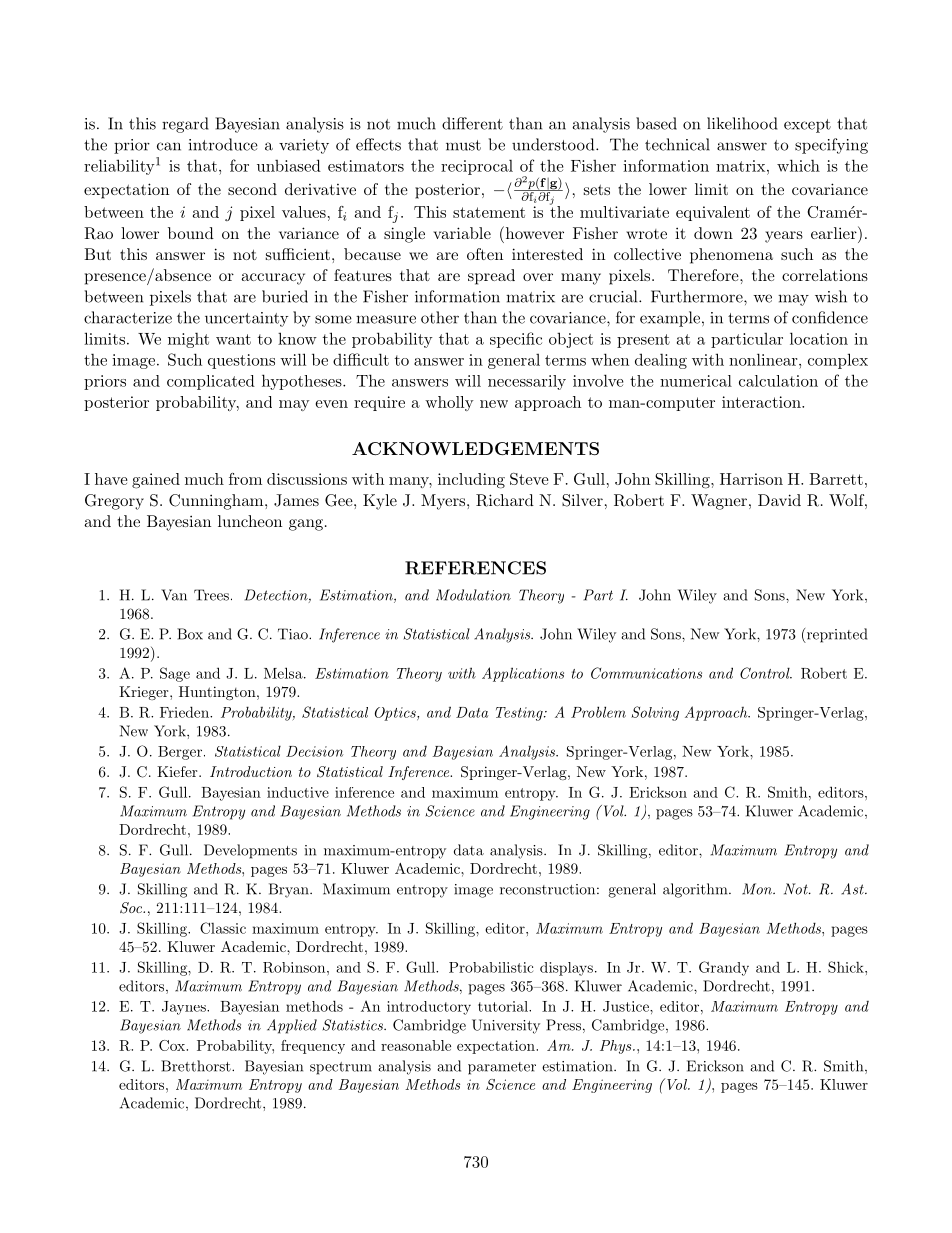 The height and width of the document is (1233, 952). I want to click on which, so click(798, 165).
